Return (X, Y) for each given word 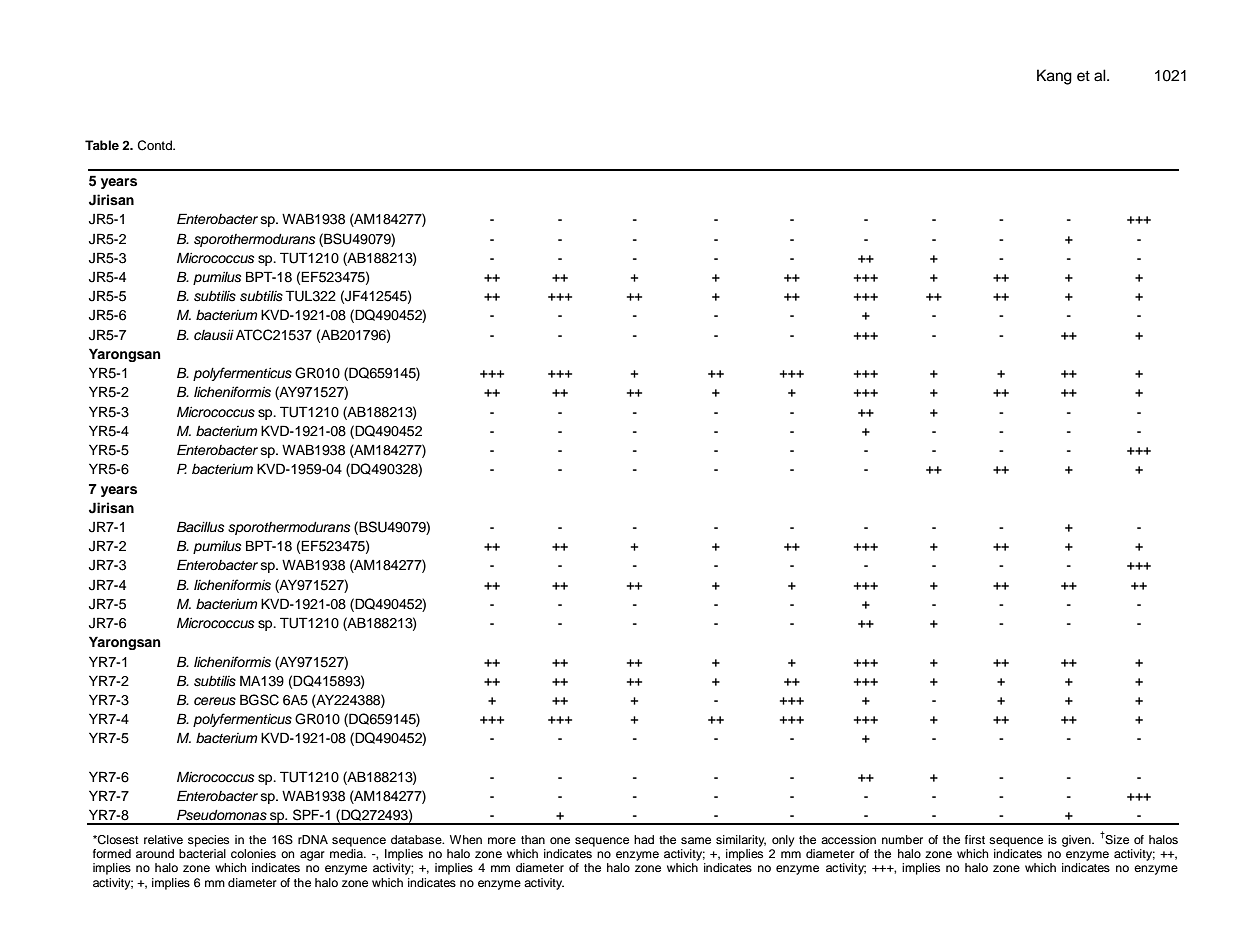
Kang (1054, 77)
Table (102, 145)
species (208, 841)
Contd (156, 145)
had (644, 839)
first (975, 839)
